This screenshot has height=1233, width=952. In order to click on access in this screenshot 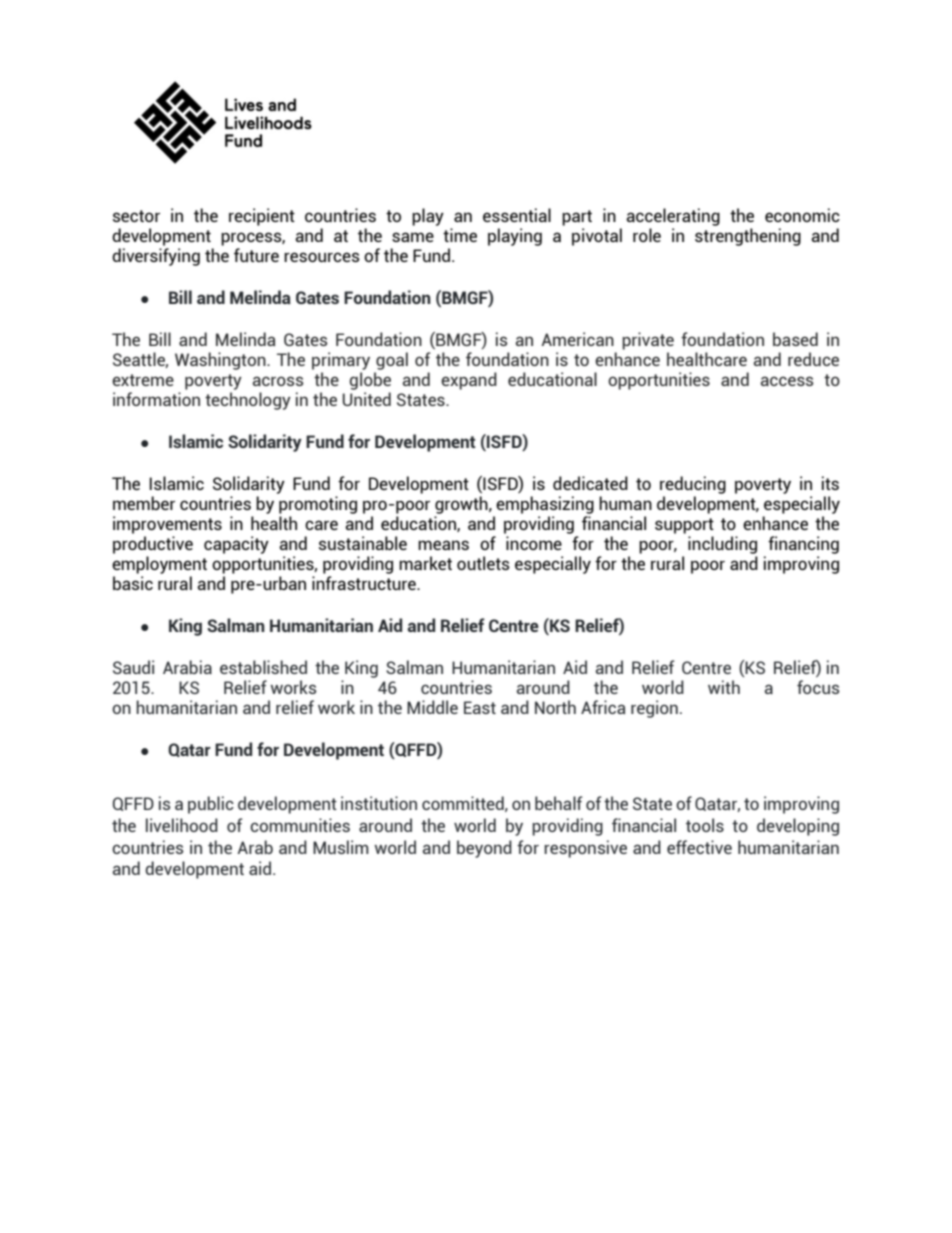, I will do `click(787, 381)`.
